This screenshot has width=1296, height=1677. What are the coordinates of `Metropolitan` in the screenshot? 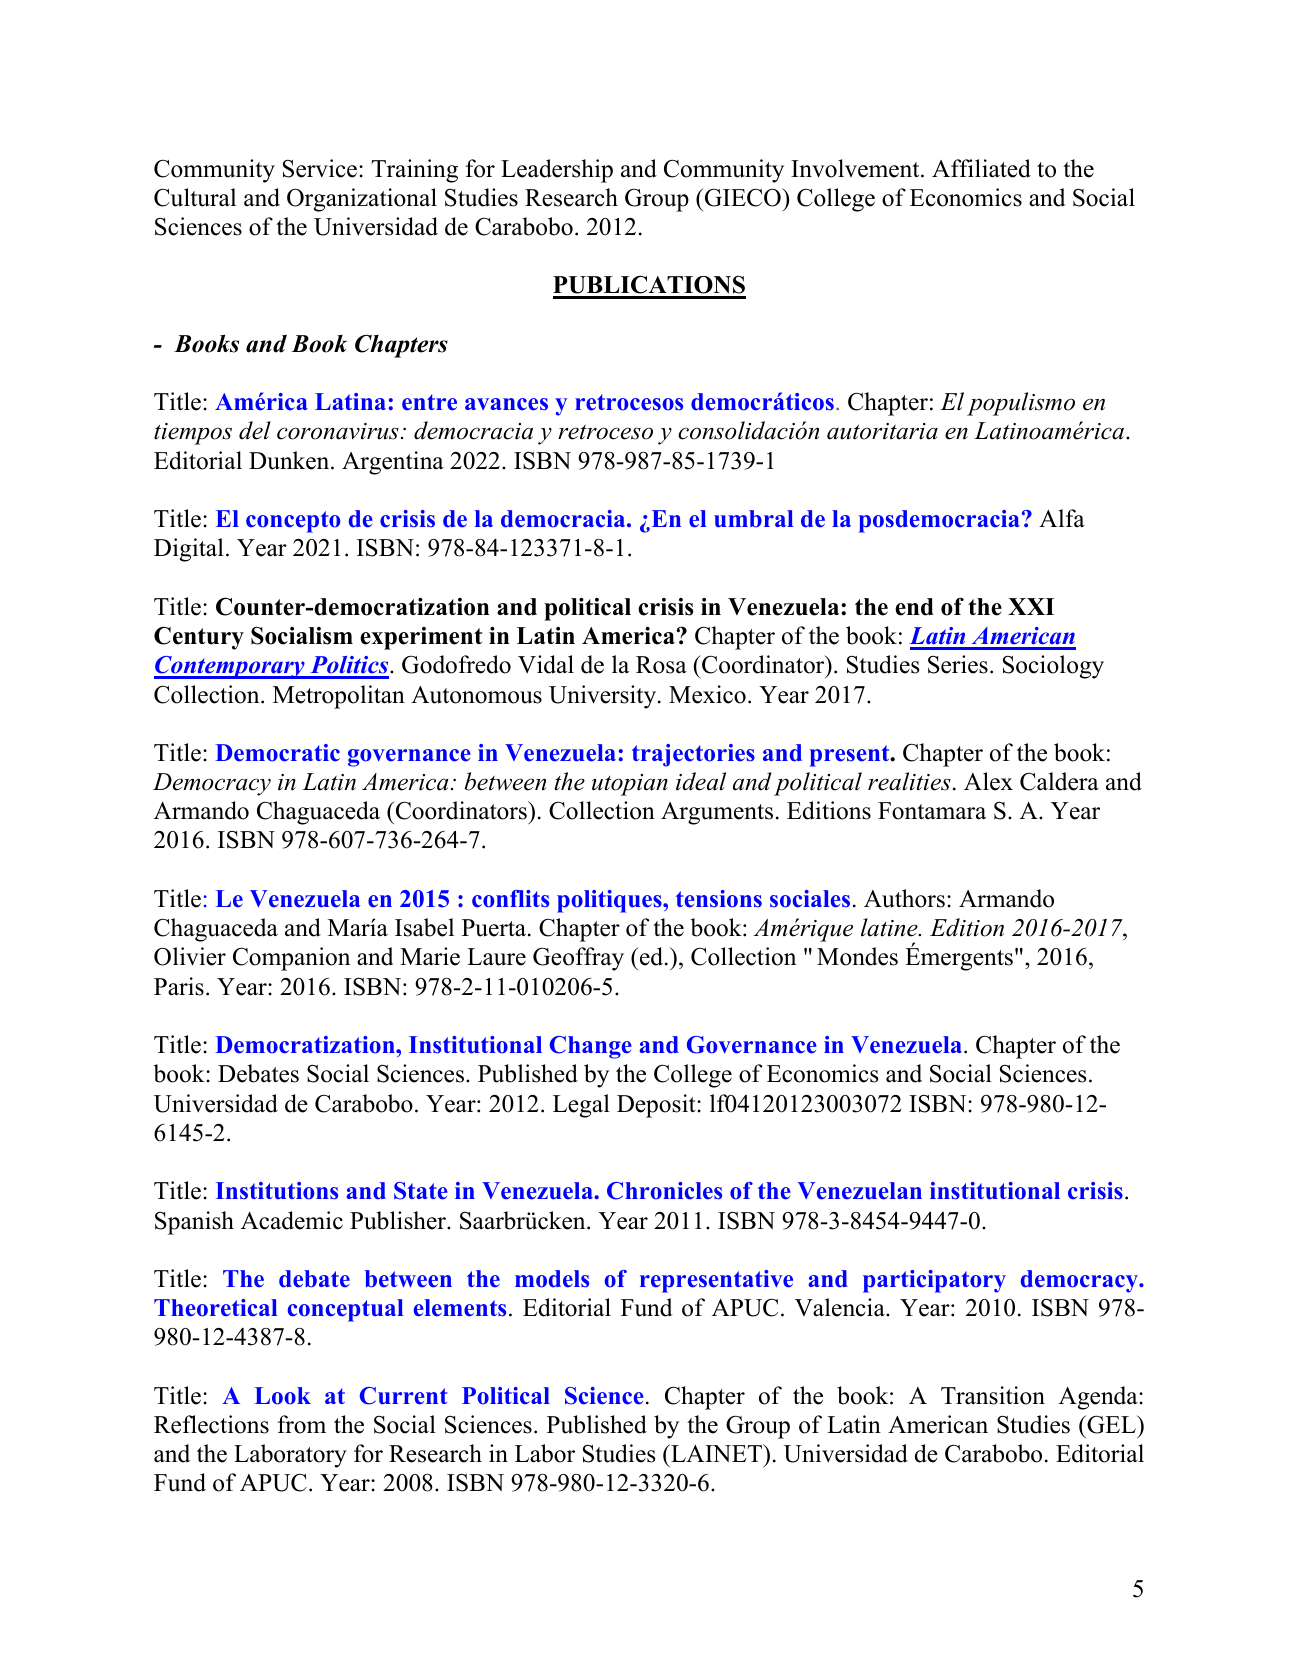 It's located at (339, 697).
